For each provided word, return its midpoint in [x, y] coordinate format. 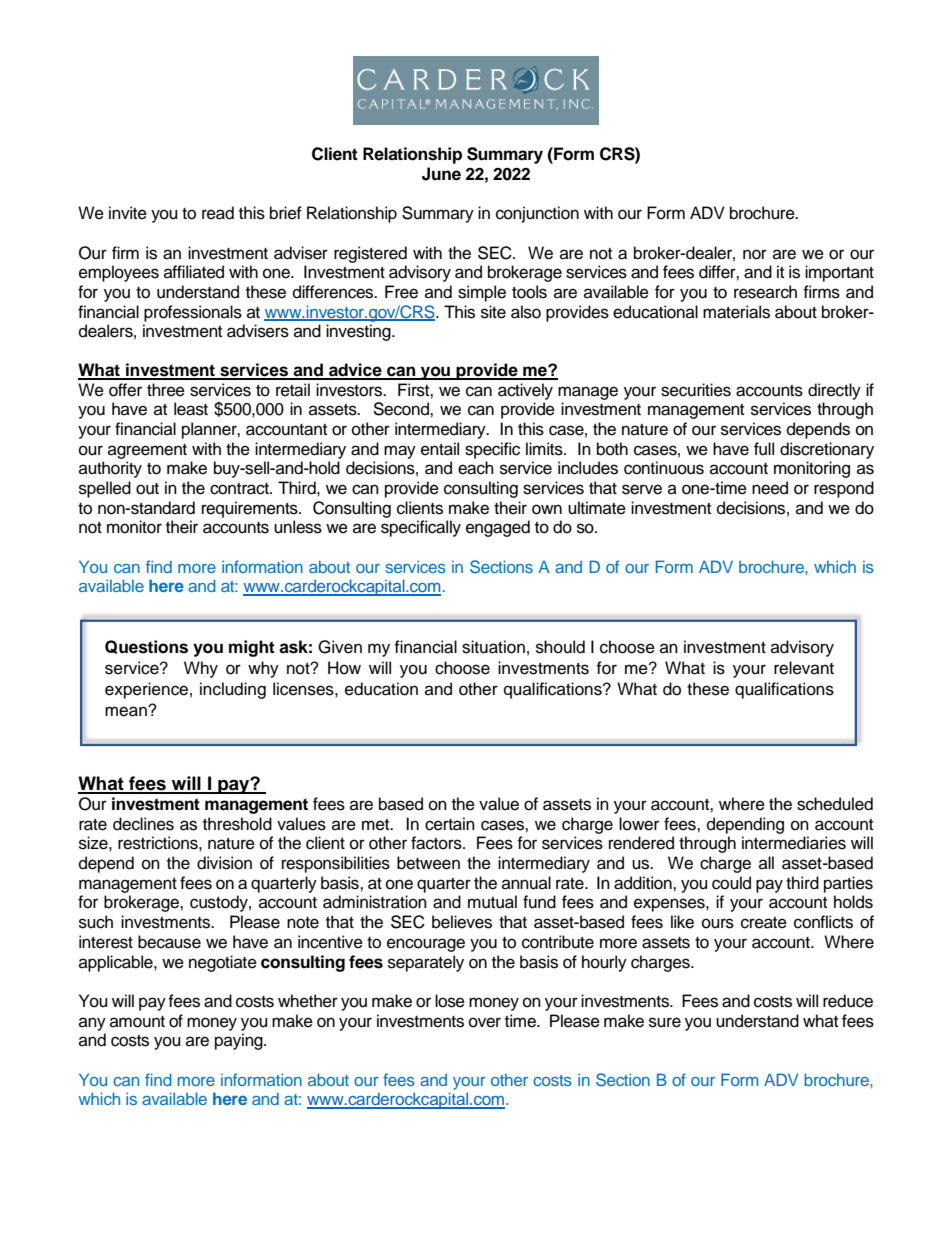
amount [137, 1022]
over [485, 1022]
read [218, 213]
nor [755, 254]
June [441, 174]
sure [665, 1022]
